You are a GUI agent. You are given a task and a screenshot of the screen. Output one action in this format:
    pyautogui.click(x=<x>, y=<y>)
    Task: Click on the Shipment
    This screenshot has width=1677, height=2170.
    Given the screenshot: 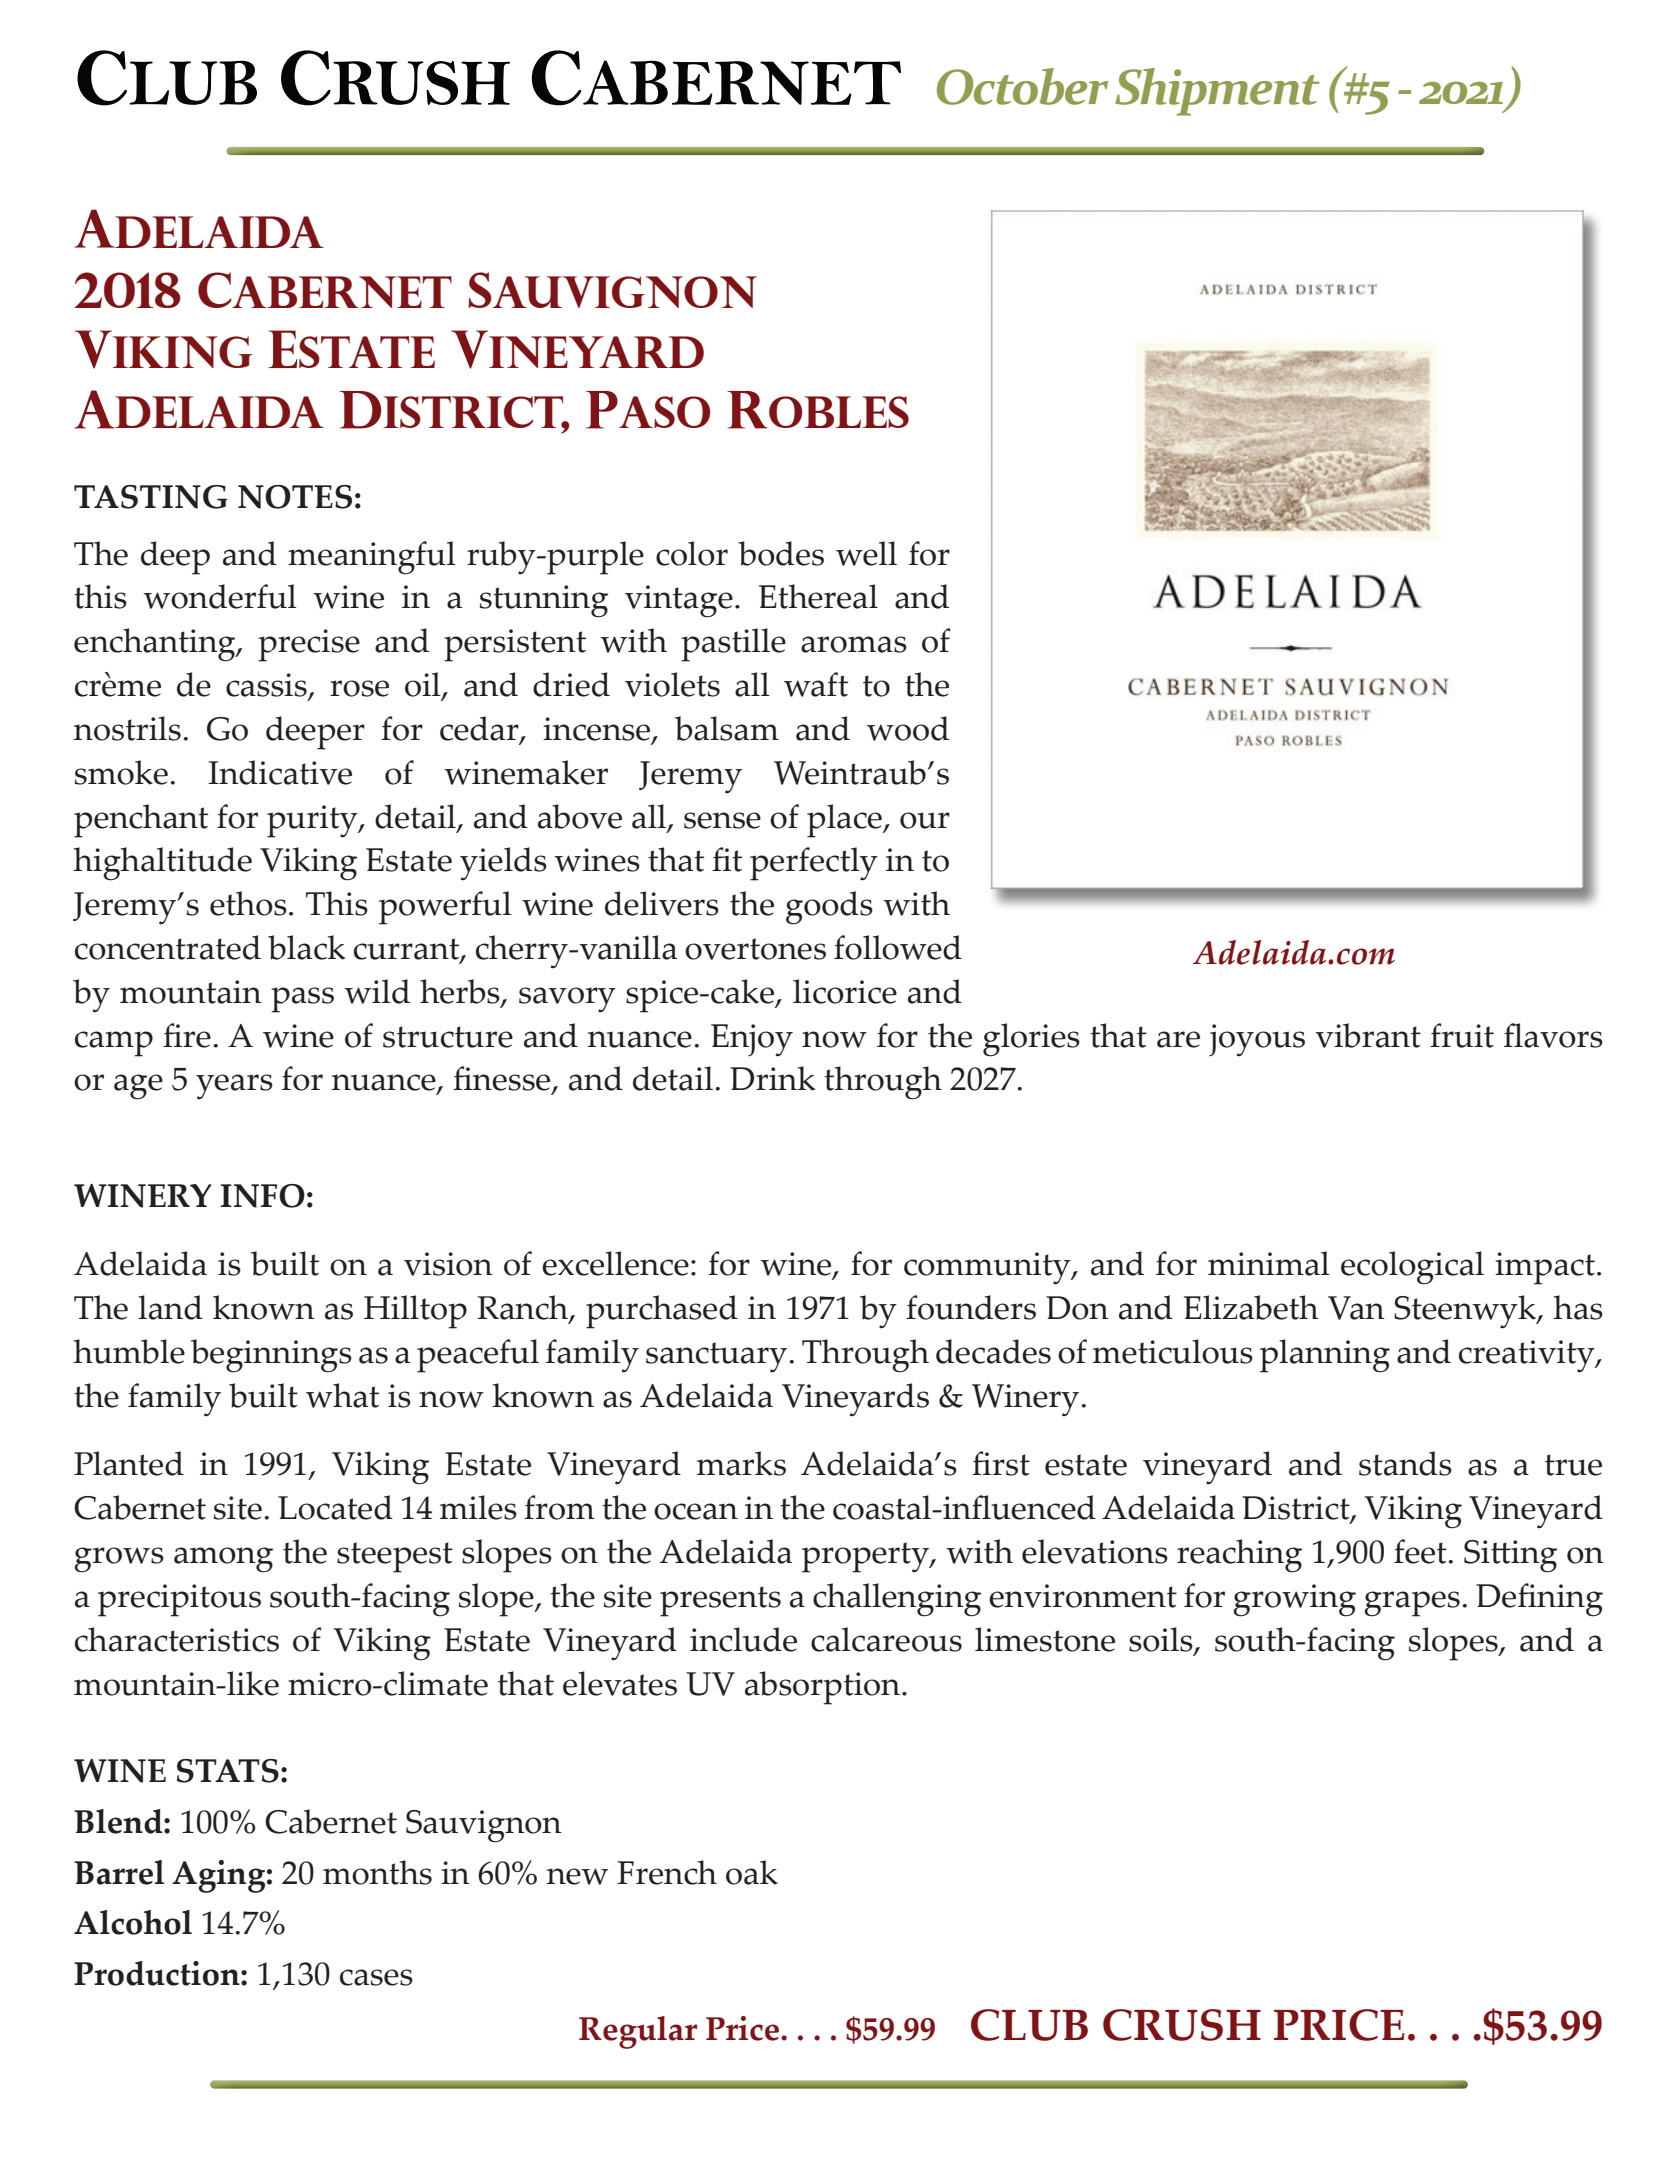 What is the action you would take?
    pyautogui.click(x=1217, y=92)
